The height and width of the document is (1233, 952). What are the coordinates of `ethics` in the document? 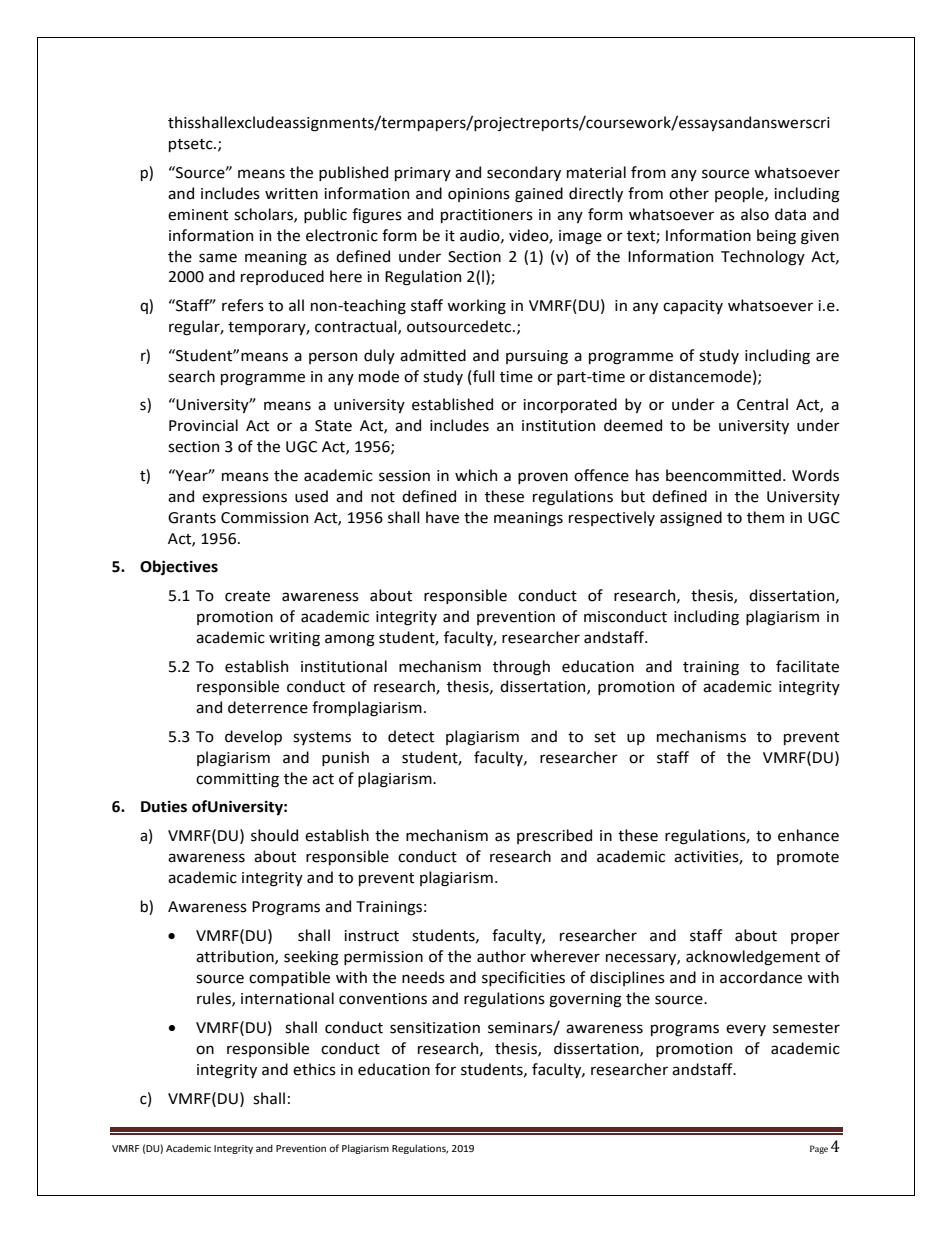 It's located at (314, 1069).
